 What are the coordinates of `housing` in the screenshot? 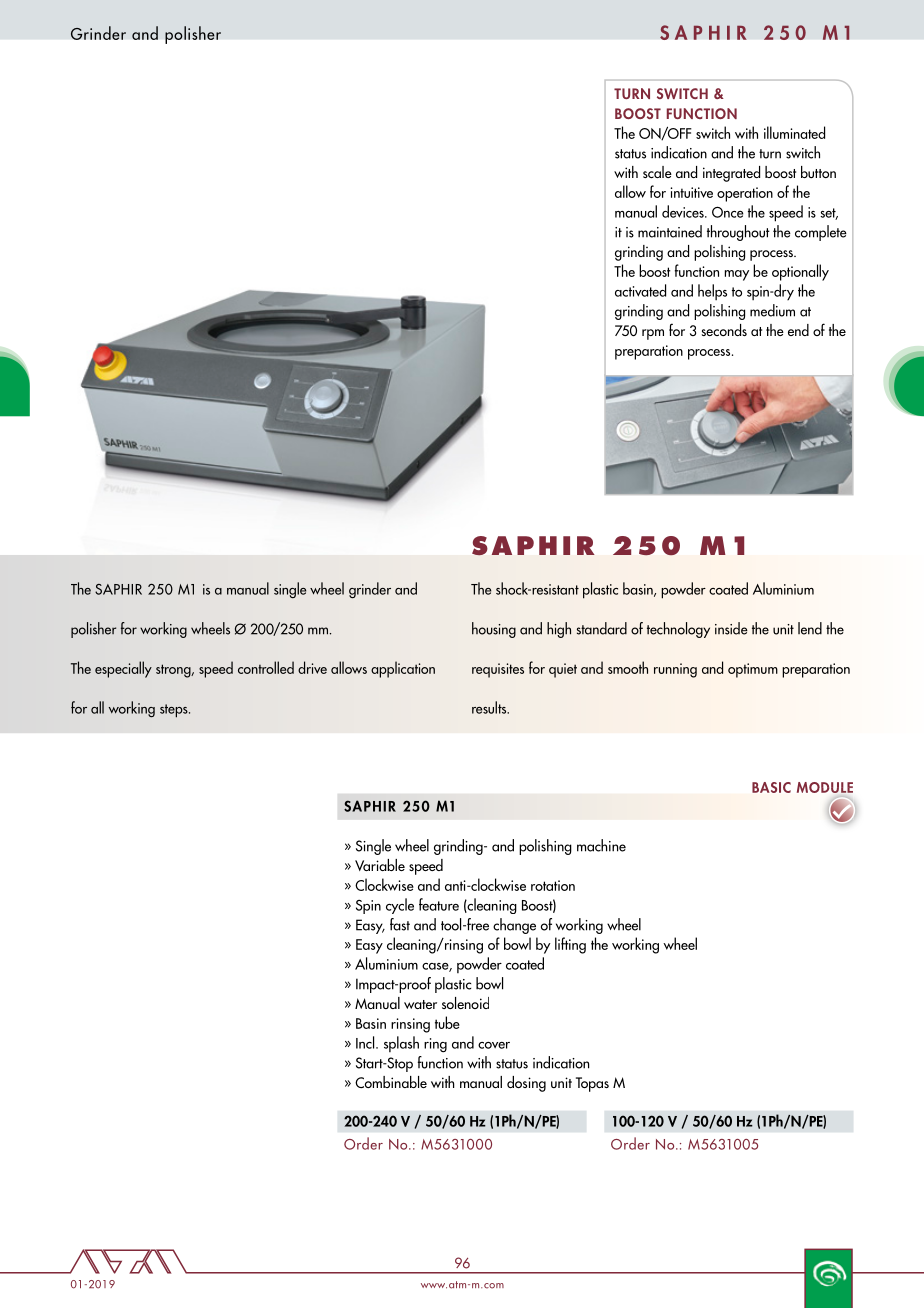 It's located at (494, 630).
